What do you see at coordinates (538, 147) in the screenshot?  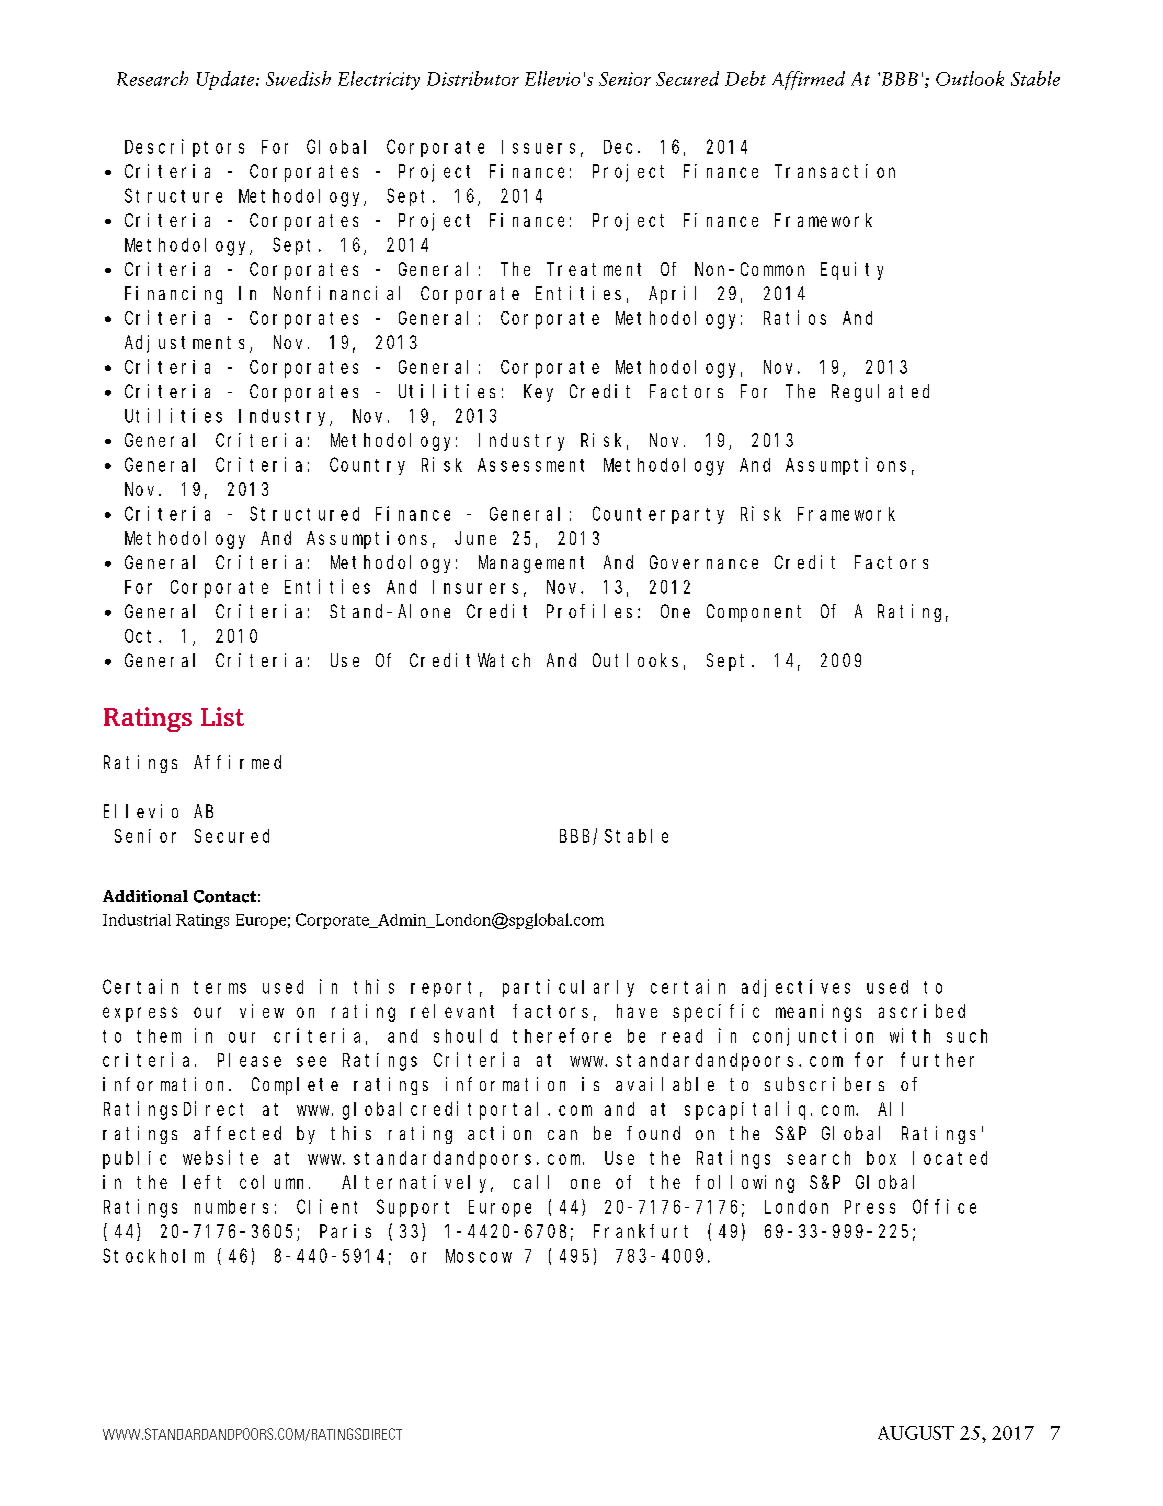 I see `Issuers` at bounding box center [538, 147].
